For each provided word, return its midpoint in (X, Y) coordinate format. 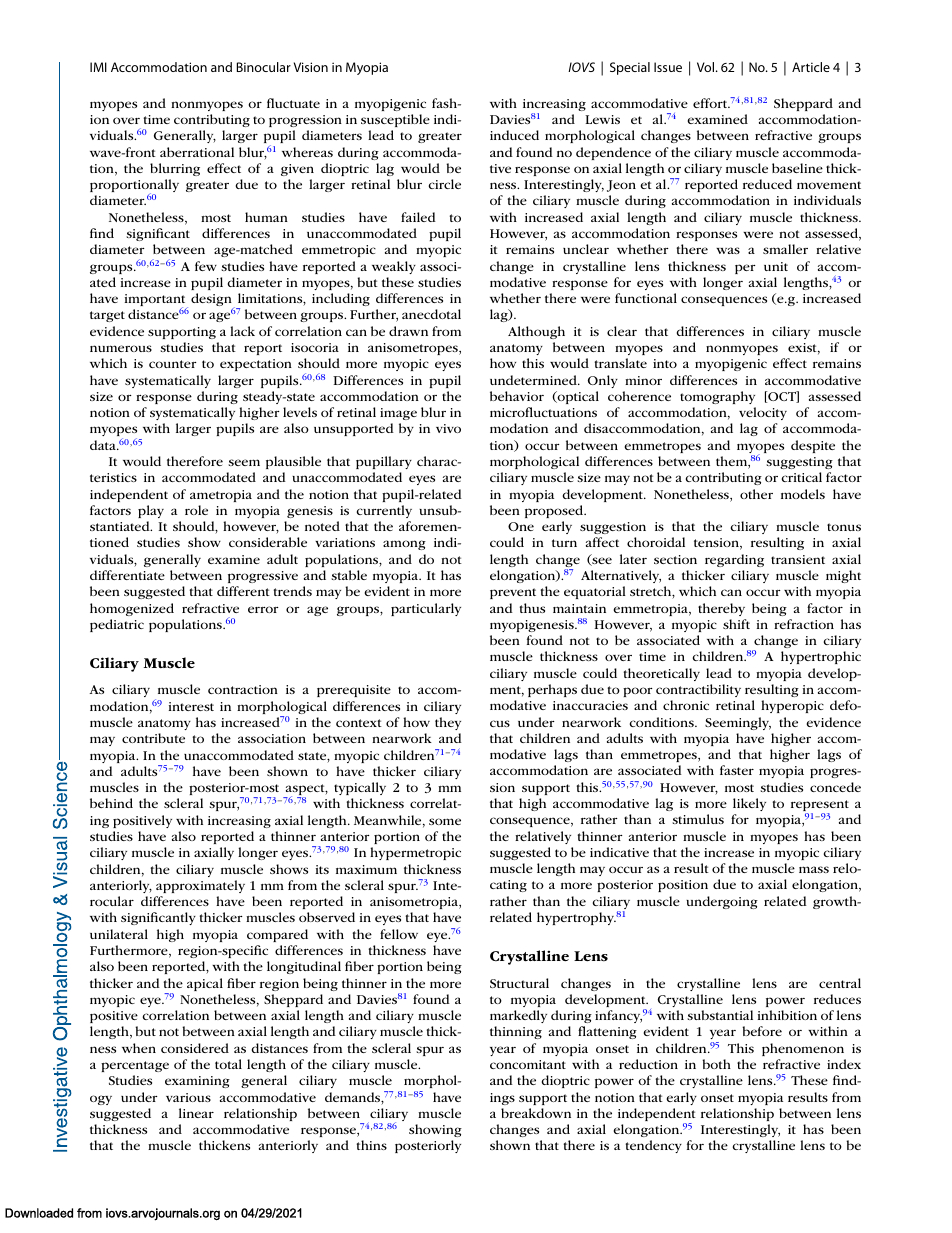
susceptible (395, 120)
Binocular (264, 67)
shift (736, 624)
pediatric (117, 625)
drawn (408, 331)
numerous (121, 348)
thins (372, 1145)
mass (814, 869)
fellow (399, 934)
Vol (707, 67)
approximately (200, 886)
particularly (426, 609)
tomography (717, 397)
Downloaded (39, 1213)
